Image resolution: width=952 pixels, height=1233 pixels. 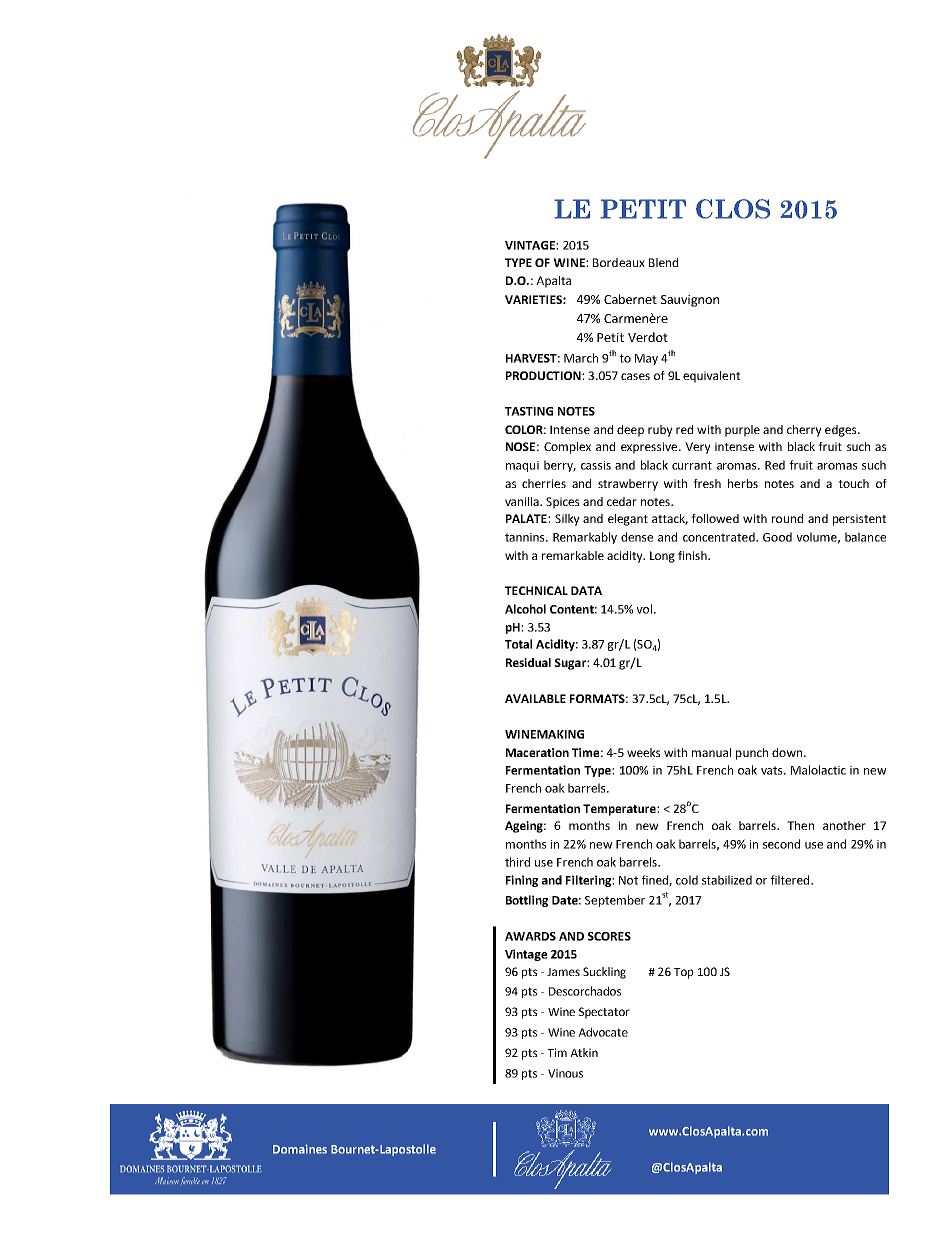 I want to click on cold, so click(x=687, y=880).
